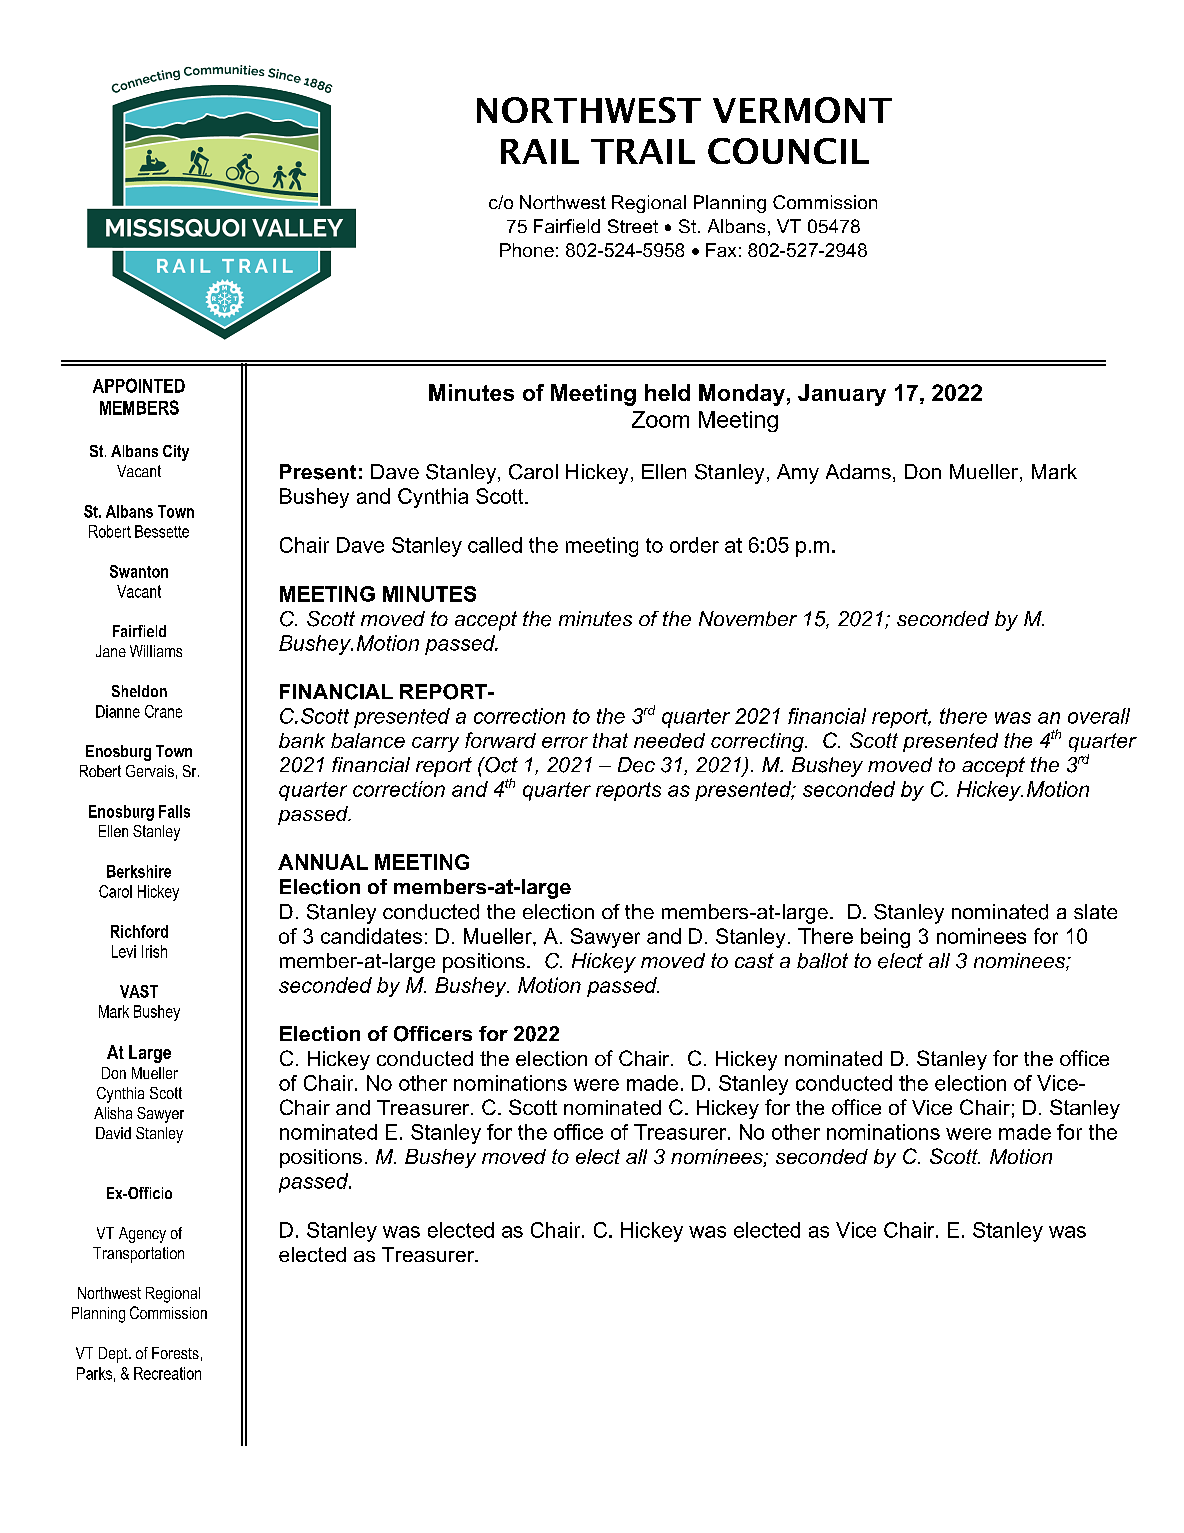  Describe the element at coordinates (167, 1373) in the page. I see `Recreation` at that location.
